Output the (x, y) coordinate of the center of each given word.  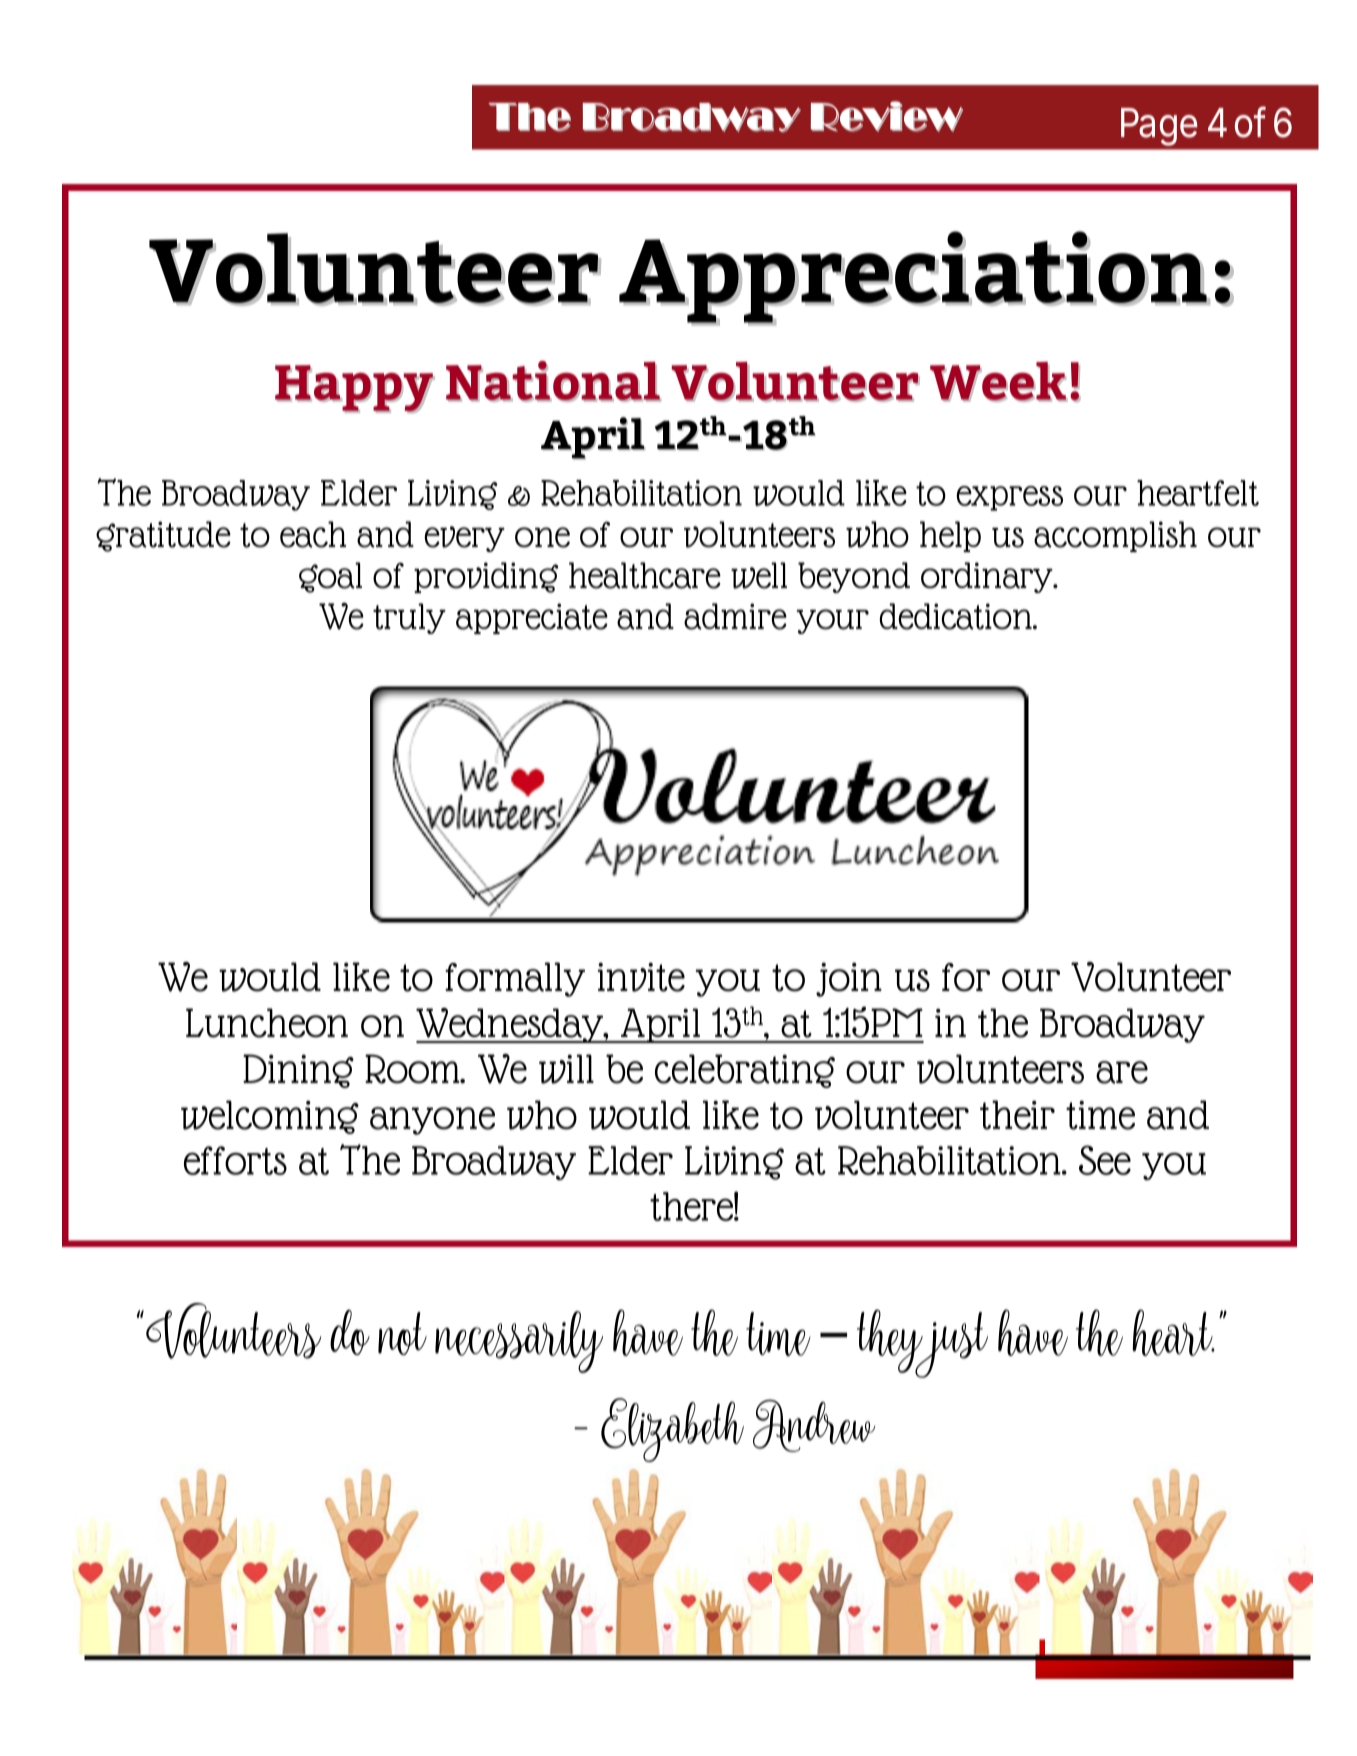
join (849, 980)
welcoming (270, 1117)
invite (641, 977)
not (402, 1333)
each (313, 534)
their (1017, 1115)
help (950, 536)
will (566, 1069)
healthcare (645, 575)
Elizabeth (672, 1430)
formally (515, 979)
